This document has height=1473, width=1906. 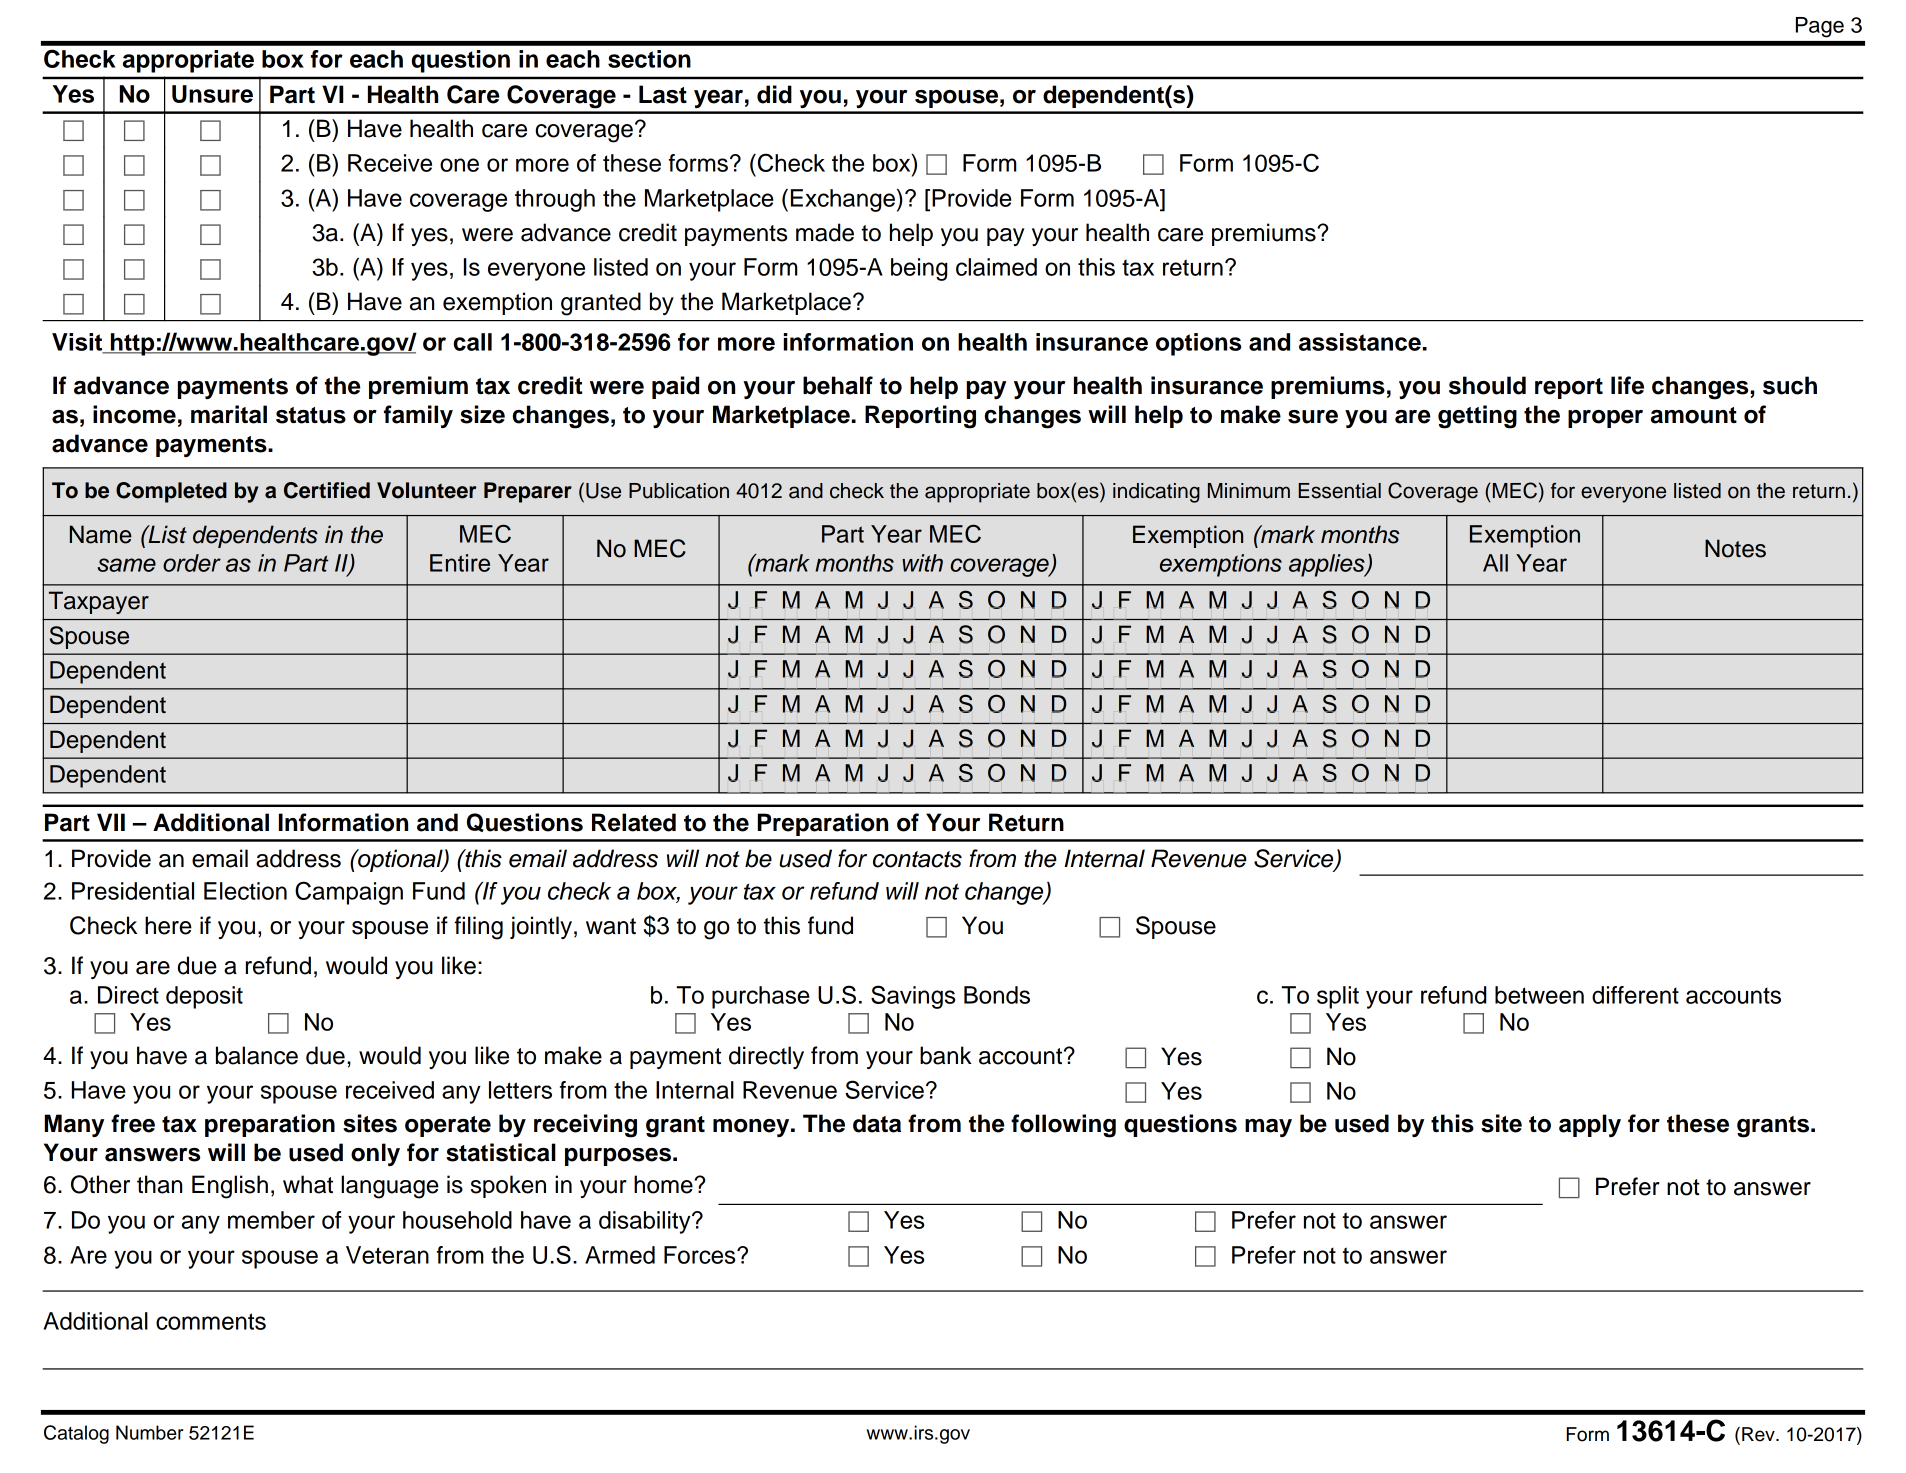 I want to click on life, so click(x=1627, y=385).
